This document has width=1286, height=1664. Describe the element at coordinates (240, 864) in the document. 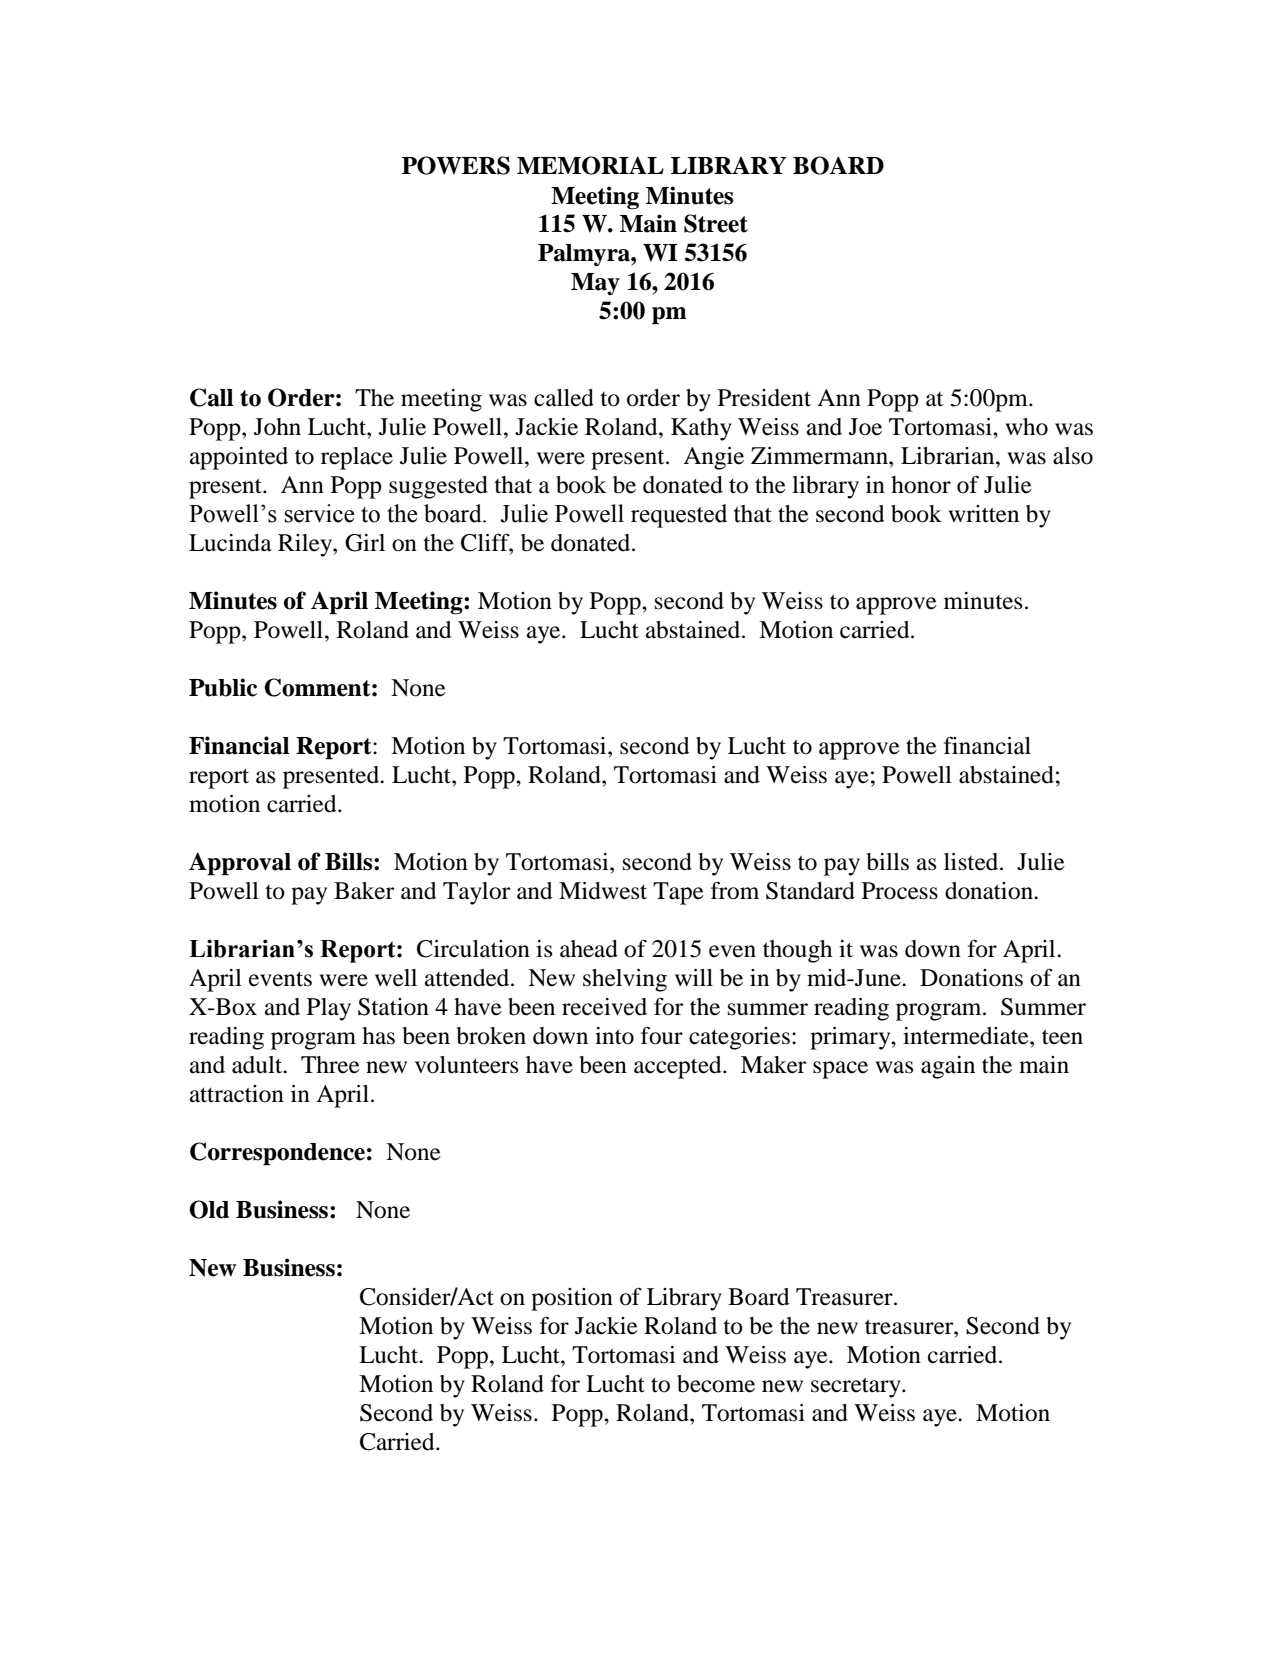

I see `Approval` at that location.
